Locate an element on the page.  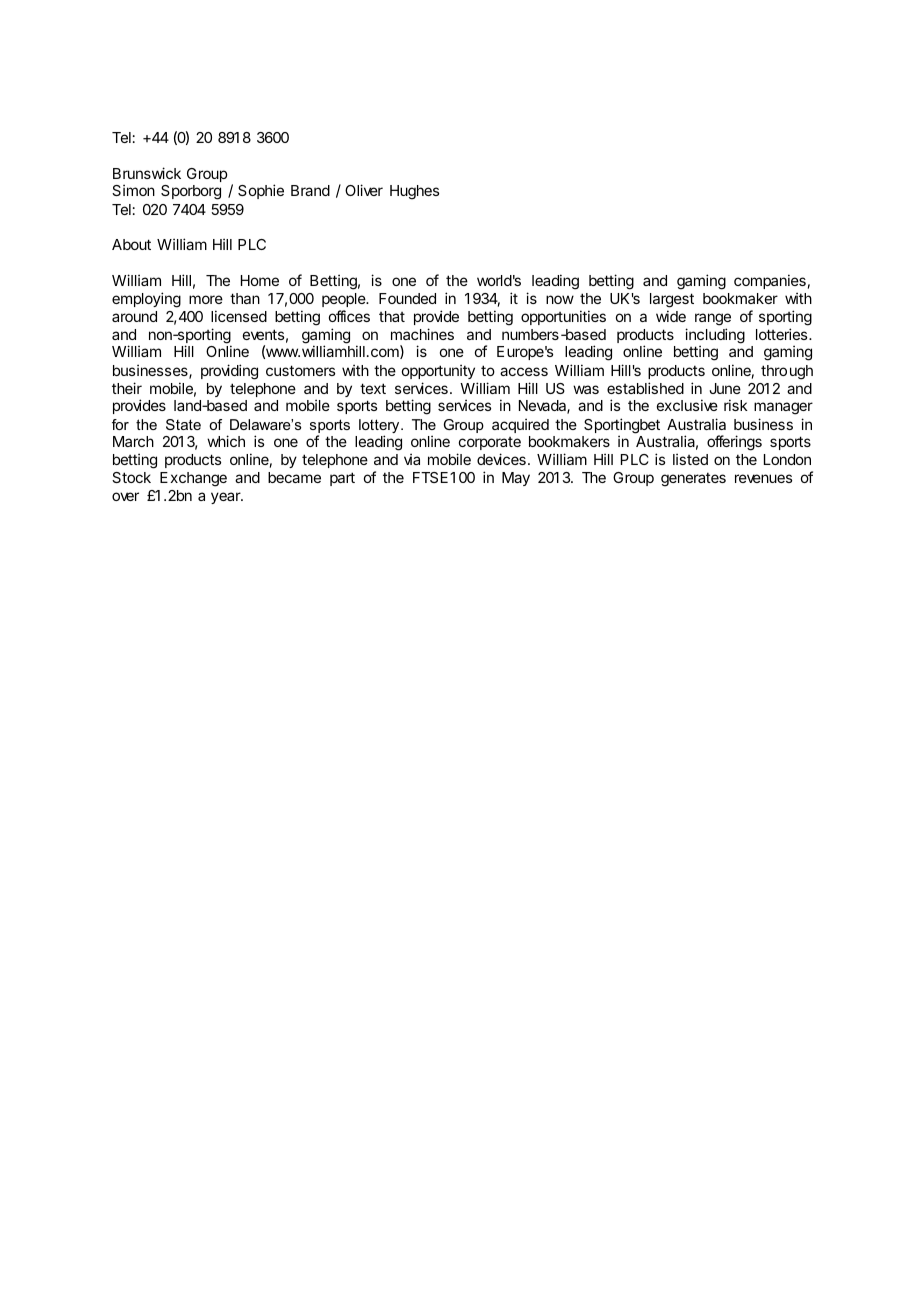
Hughes is located at coordinates (414, 192).
